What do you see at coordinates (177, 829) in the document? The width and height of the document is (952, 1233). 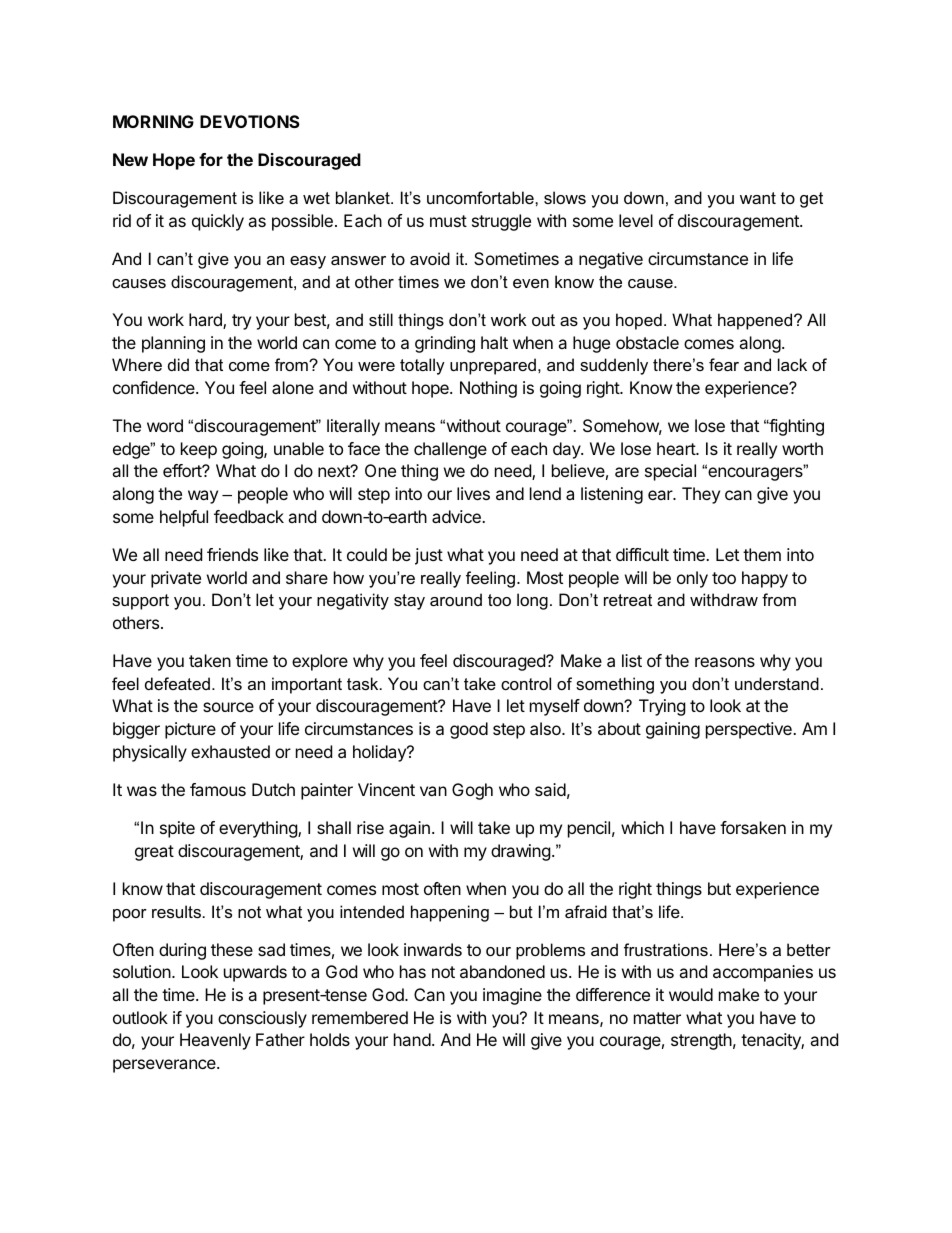 I see `spite` at bounding box center [177, 829].
